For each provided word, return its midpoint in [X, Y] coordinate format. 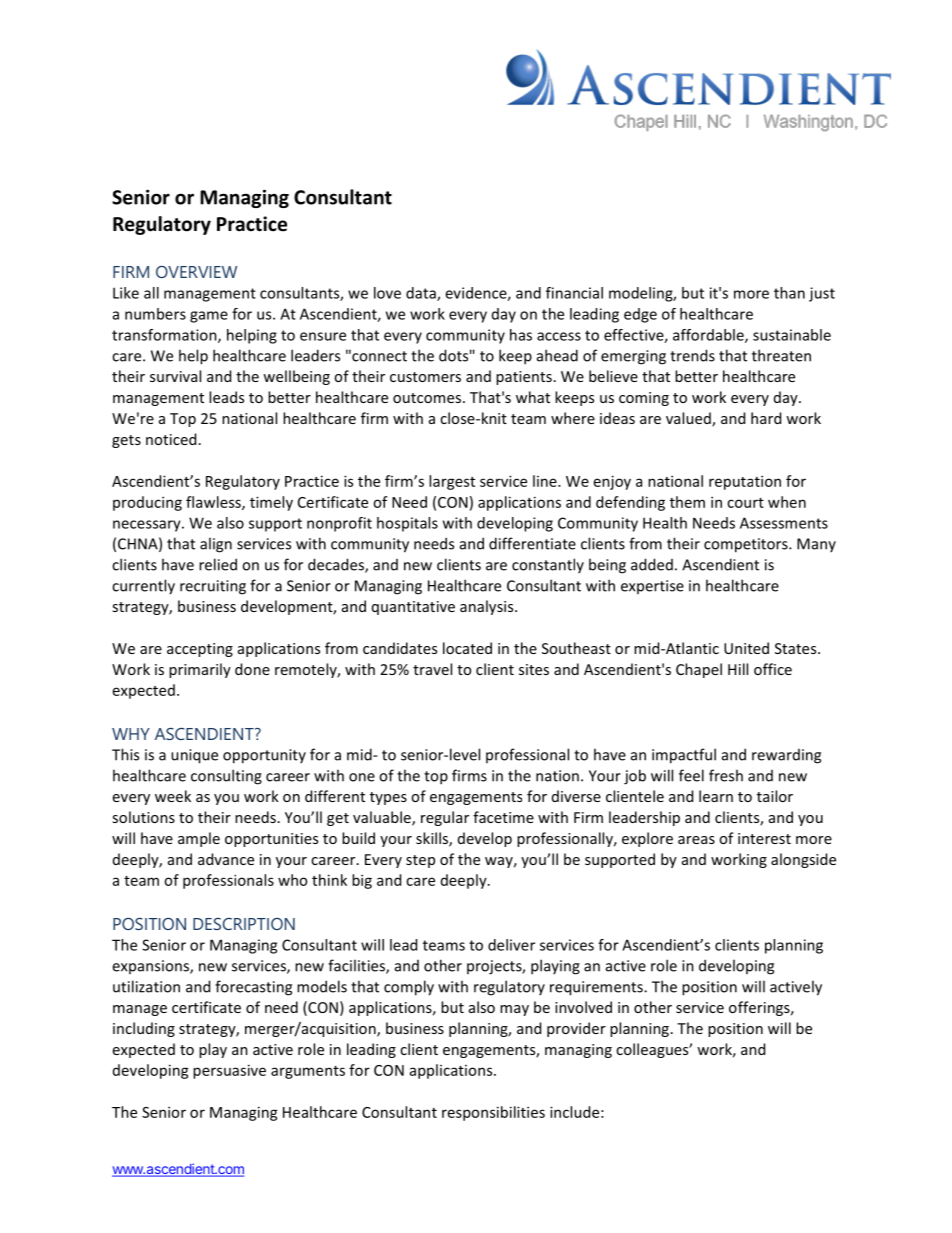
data [422, 294]
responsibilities [493, 1113]
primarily [200, 670]
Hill [738, 669]
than [789, 293]
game [209, 317]
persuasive [229, 1071]
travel [432, 669]
